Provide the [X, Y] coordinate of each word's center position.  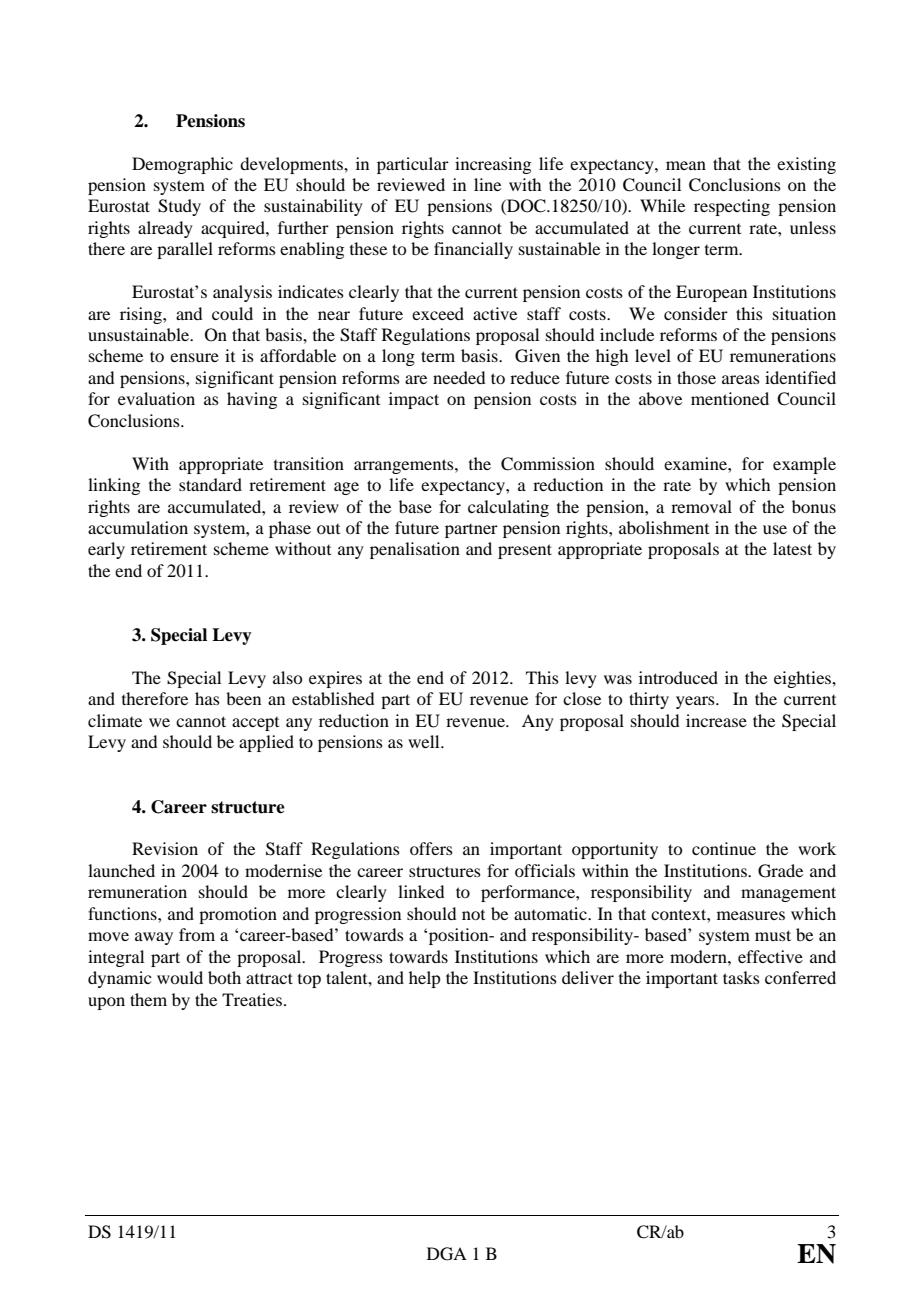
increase [716, 720]
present [525, 551]
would [180, 977]
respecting [732, 207]
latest [792, 548]
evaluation [156, 398]
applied [266, 743]
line [487, 184]
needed [459, 377]
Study [179, 207]
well [425, 741]
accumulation [138, 527]
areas [741, 379]
